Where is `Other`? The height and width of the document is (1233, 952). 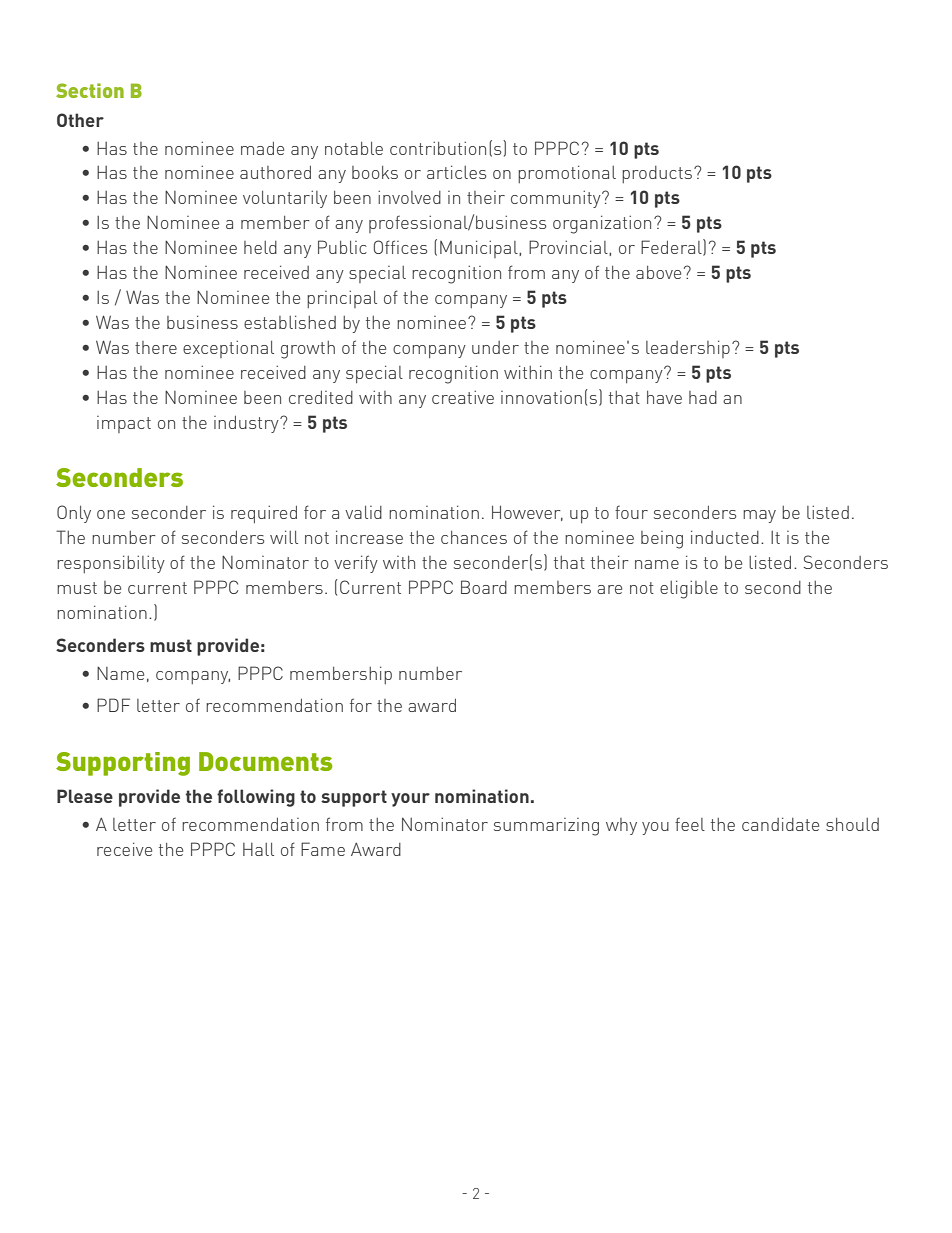
Other is located at coordinates (80, 120).
